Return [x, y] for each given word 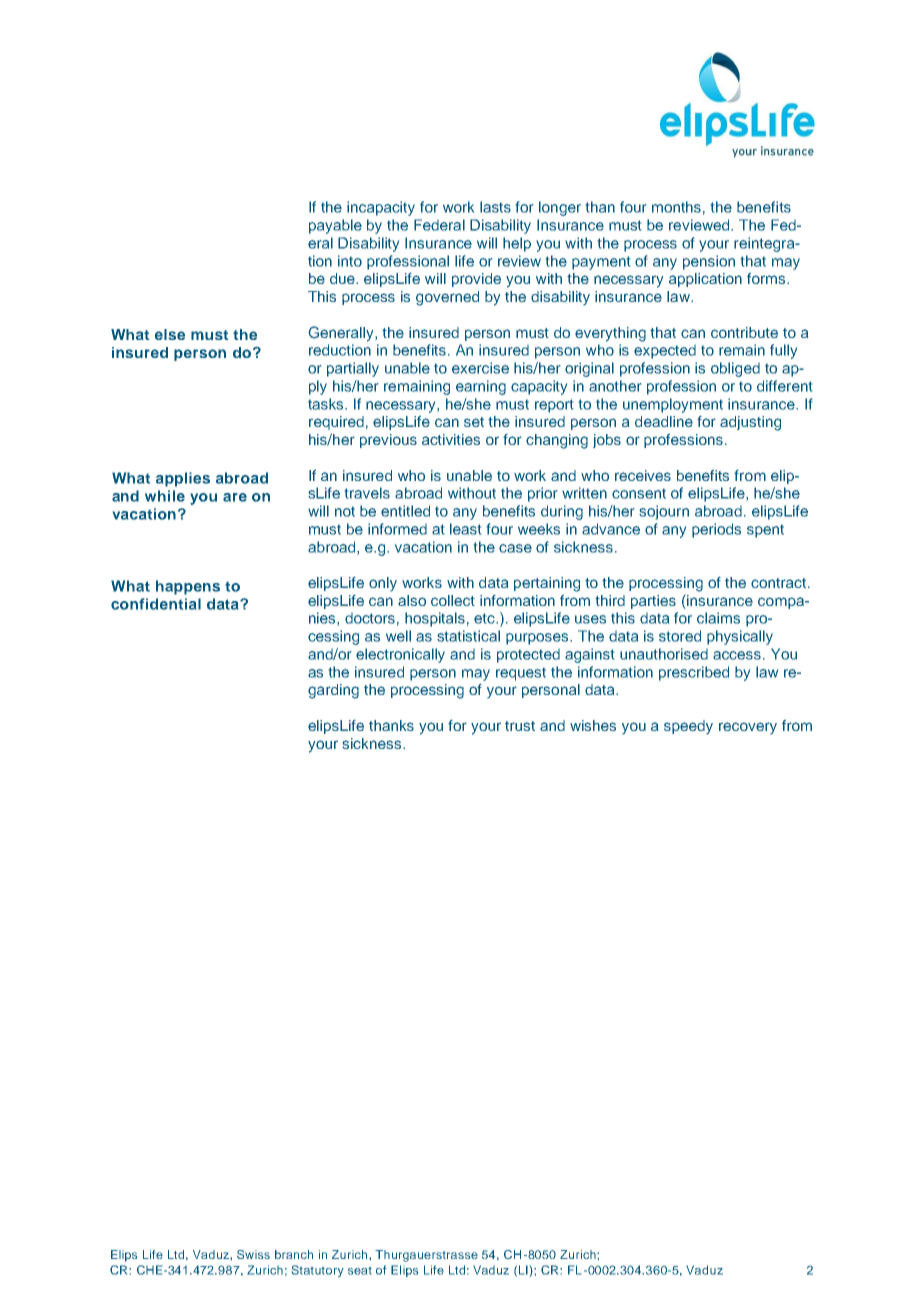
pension [709, 262]
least [465, 529]
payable [335, 226]
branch [294, 1254]
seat [360, 1271]
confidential [156, 604]
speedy [688, 727]
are [235, 497]
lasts [495, 207]
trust [520, 726]
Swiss [253, 1254]
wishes [593, 725]
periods [716, 530]
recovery [748, 728]
